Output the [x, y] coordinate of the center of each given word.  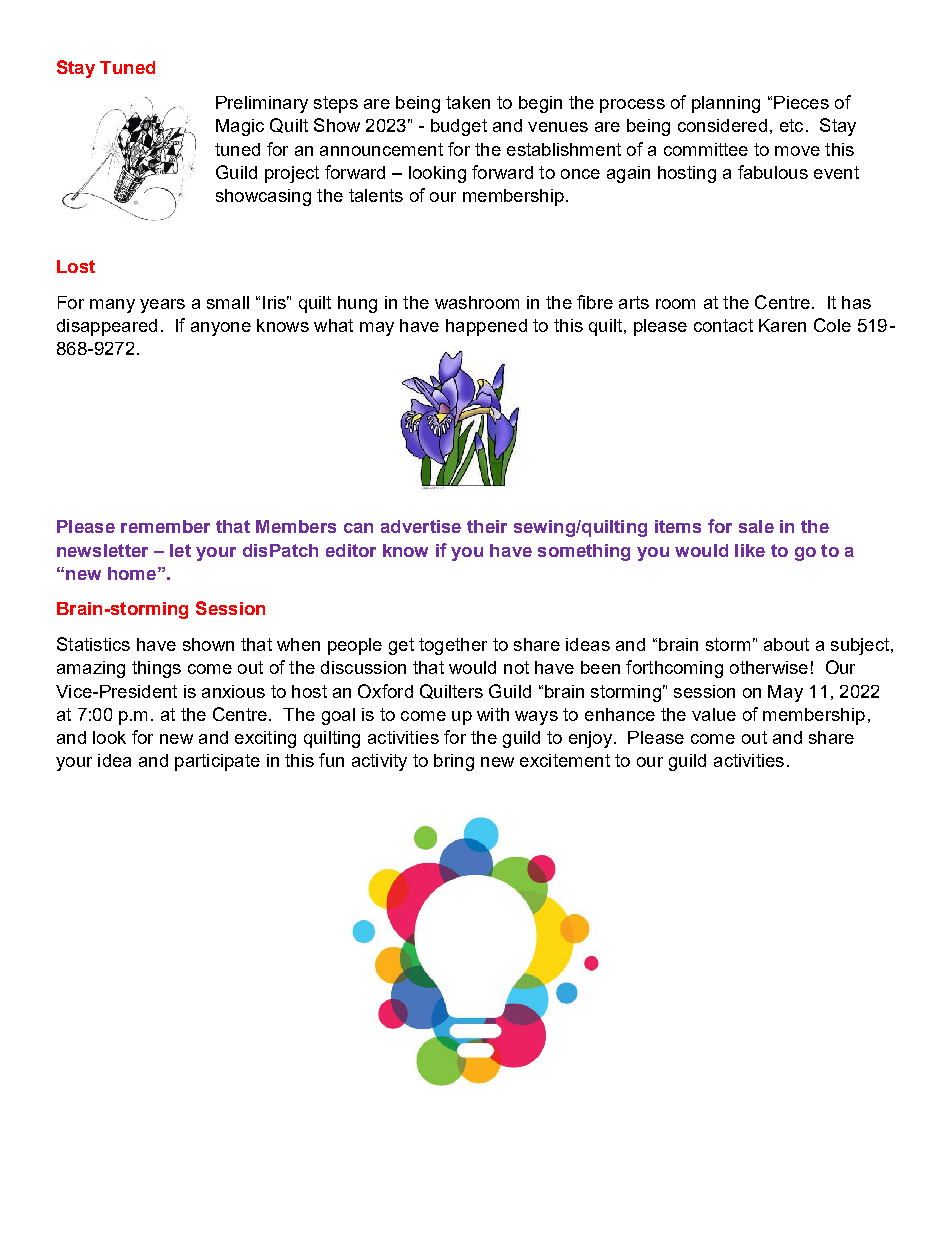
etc [791, 125]
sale [756, 526]
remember [165, 526]
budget [459, 127]
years [162, 306]
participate [217, 762]
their [487, 526]
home [132, 573]
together [453, 646]
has [856, 302]
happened [486, 327]
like [750, 550]
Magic [240, 127]
